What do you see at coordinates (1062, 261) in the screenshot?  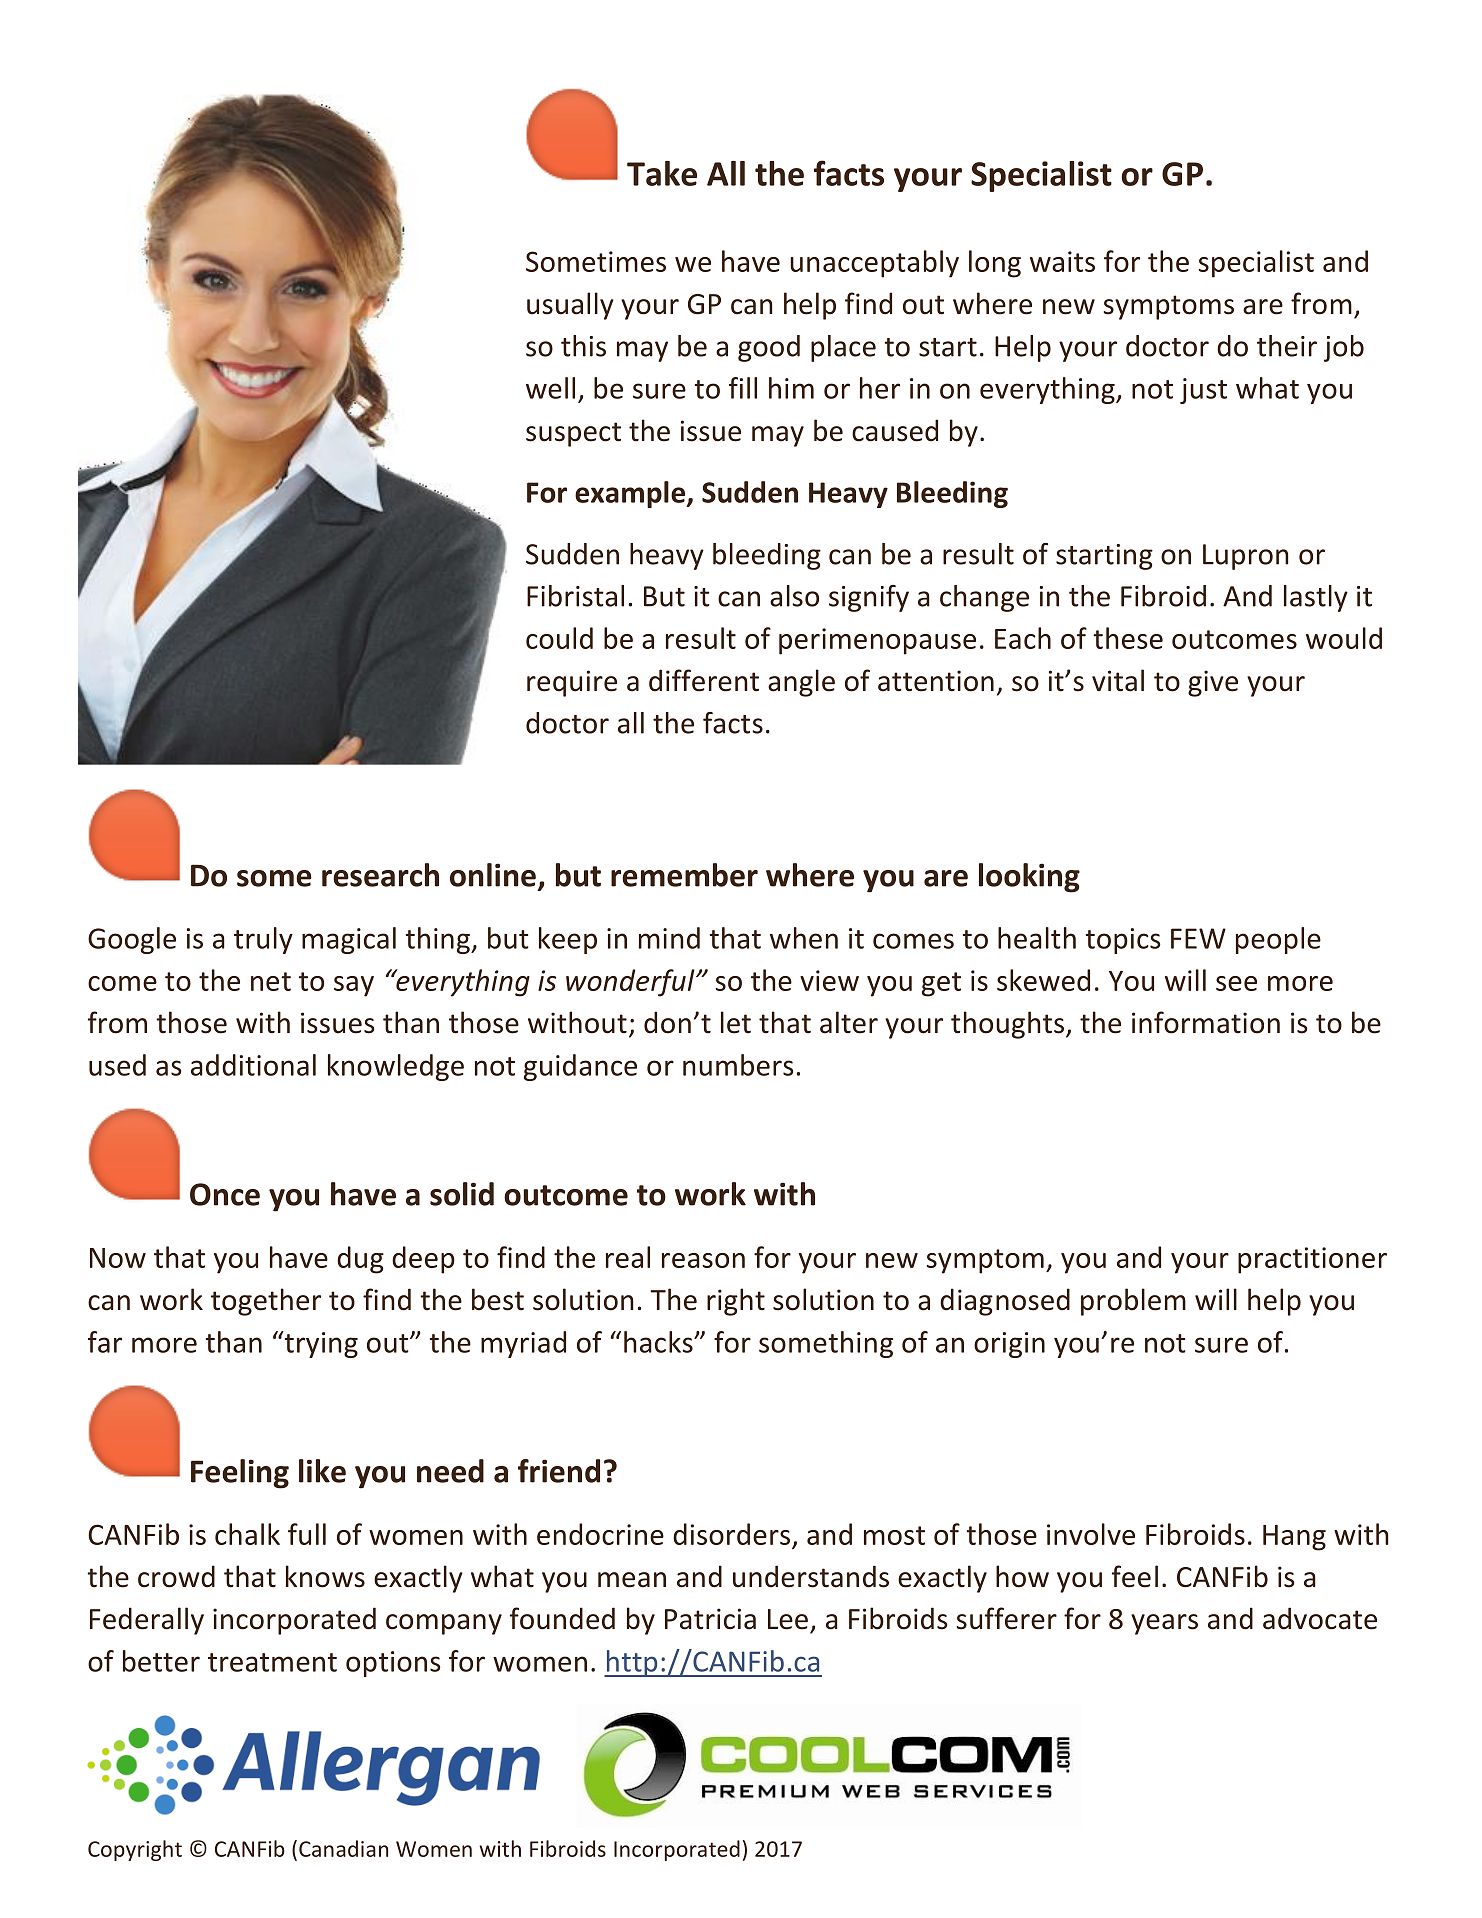 I see `waits` at bounding box center [1062, 261].
